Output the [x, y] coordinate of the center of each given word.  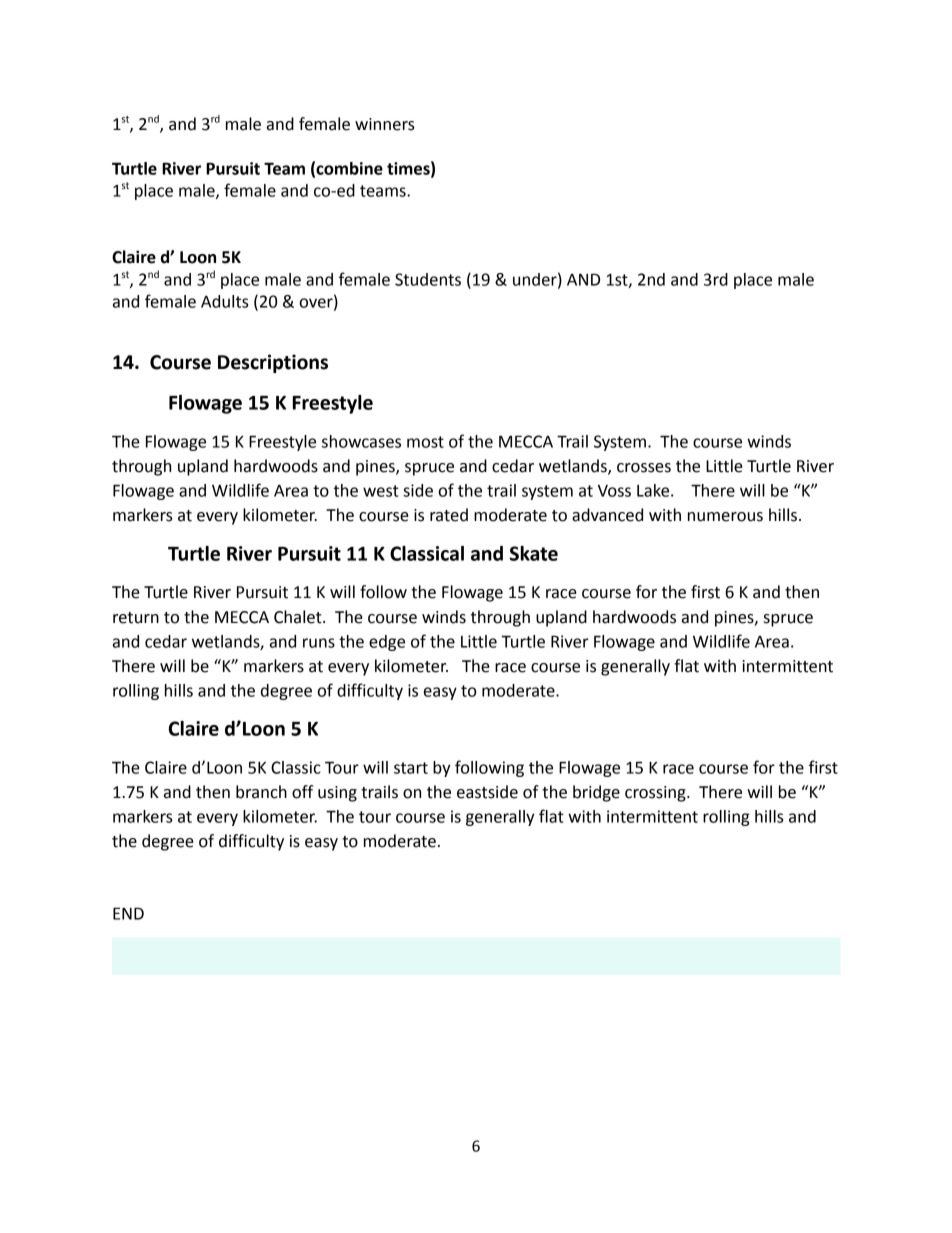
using [337, 794]
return [136, 618]
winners [385, 124]
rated [449, 515]
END [128, 913]
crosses [644, 468]
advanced [607, 515]
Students [428, 279]
